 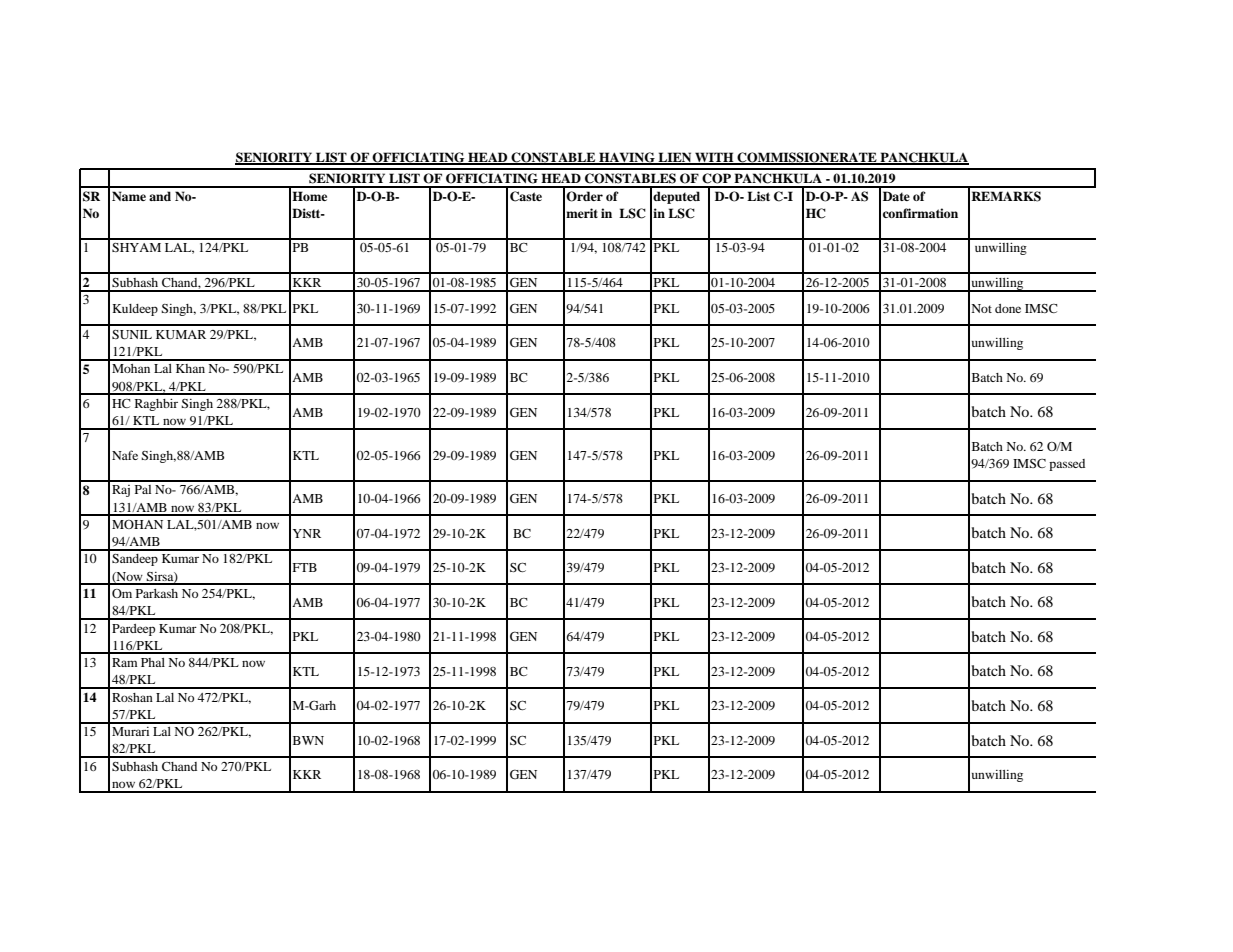 I want to click on Sandeep, so click(x=135, y=560).
